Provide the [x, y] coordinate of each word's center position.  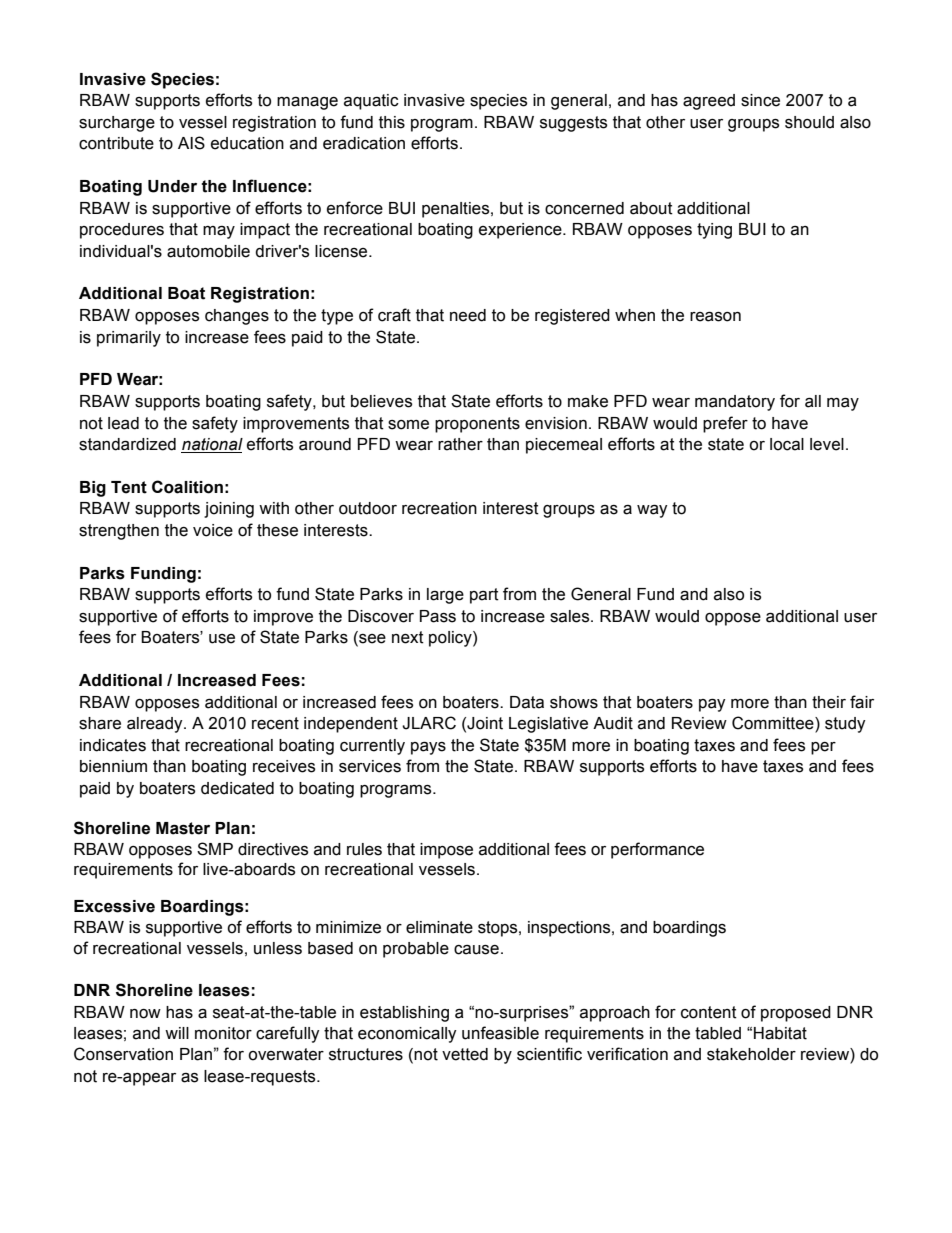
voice [213, 530]
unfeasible [500, 1033]
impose [446, 851]
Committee [774, 724]
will [177, 1033]
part [484, 596]
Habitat [780, 1033]
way [652, 511]
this [392, 122]
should [809, 122]
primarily [129, 339]
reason [715, 316]
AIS [191, 143]
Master [183, 828]
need [468, 315]
